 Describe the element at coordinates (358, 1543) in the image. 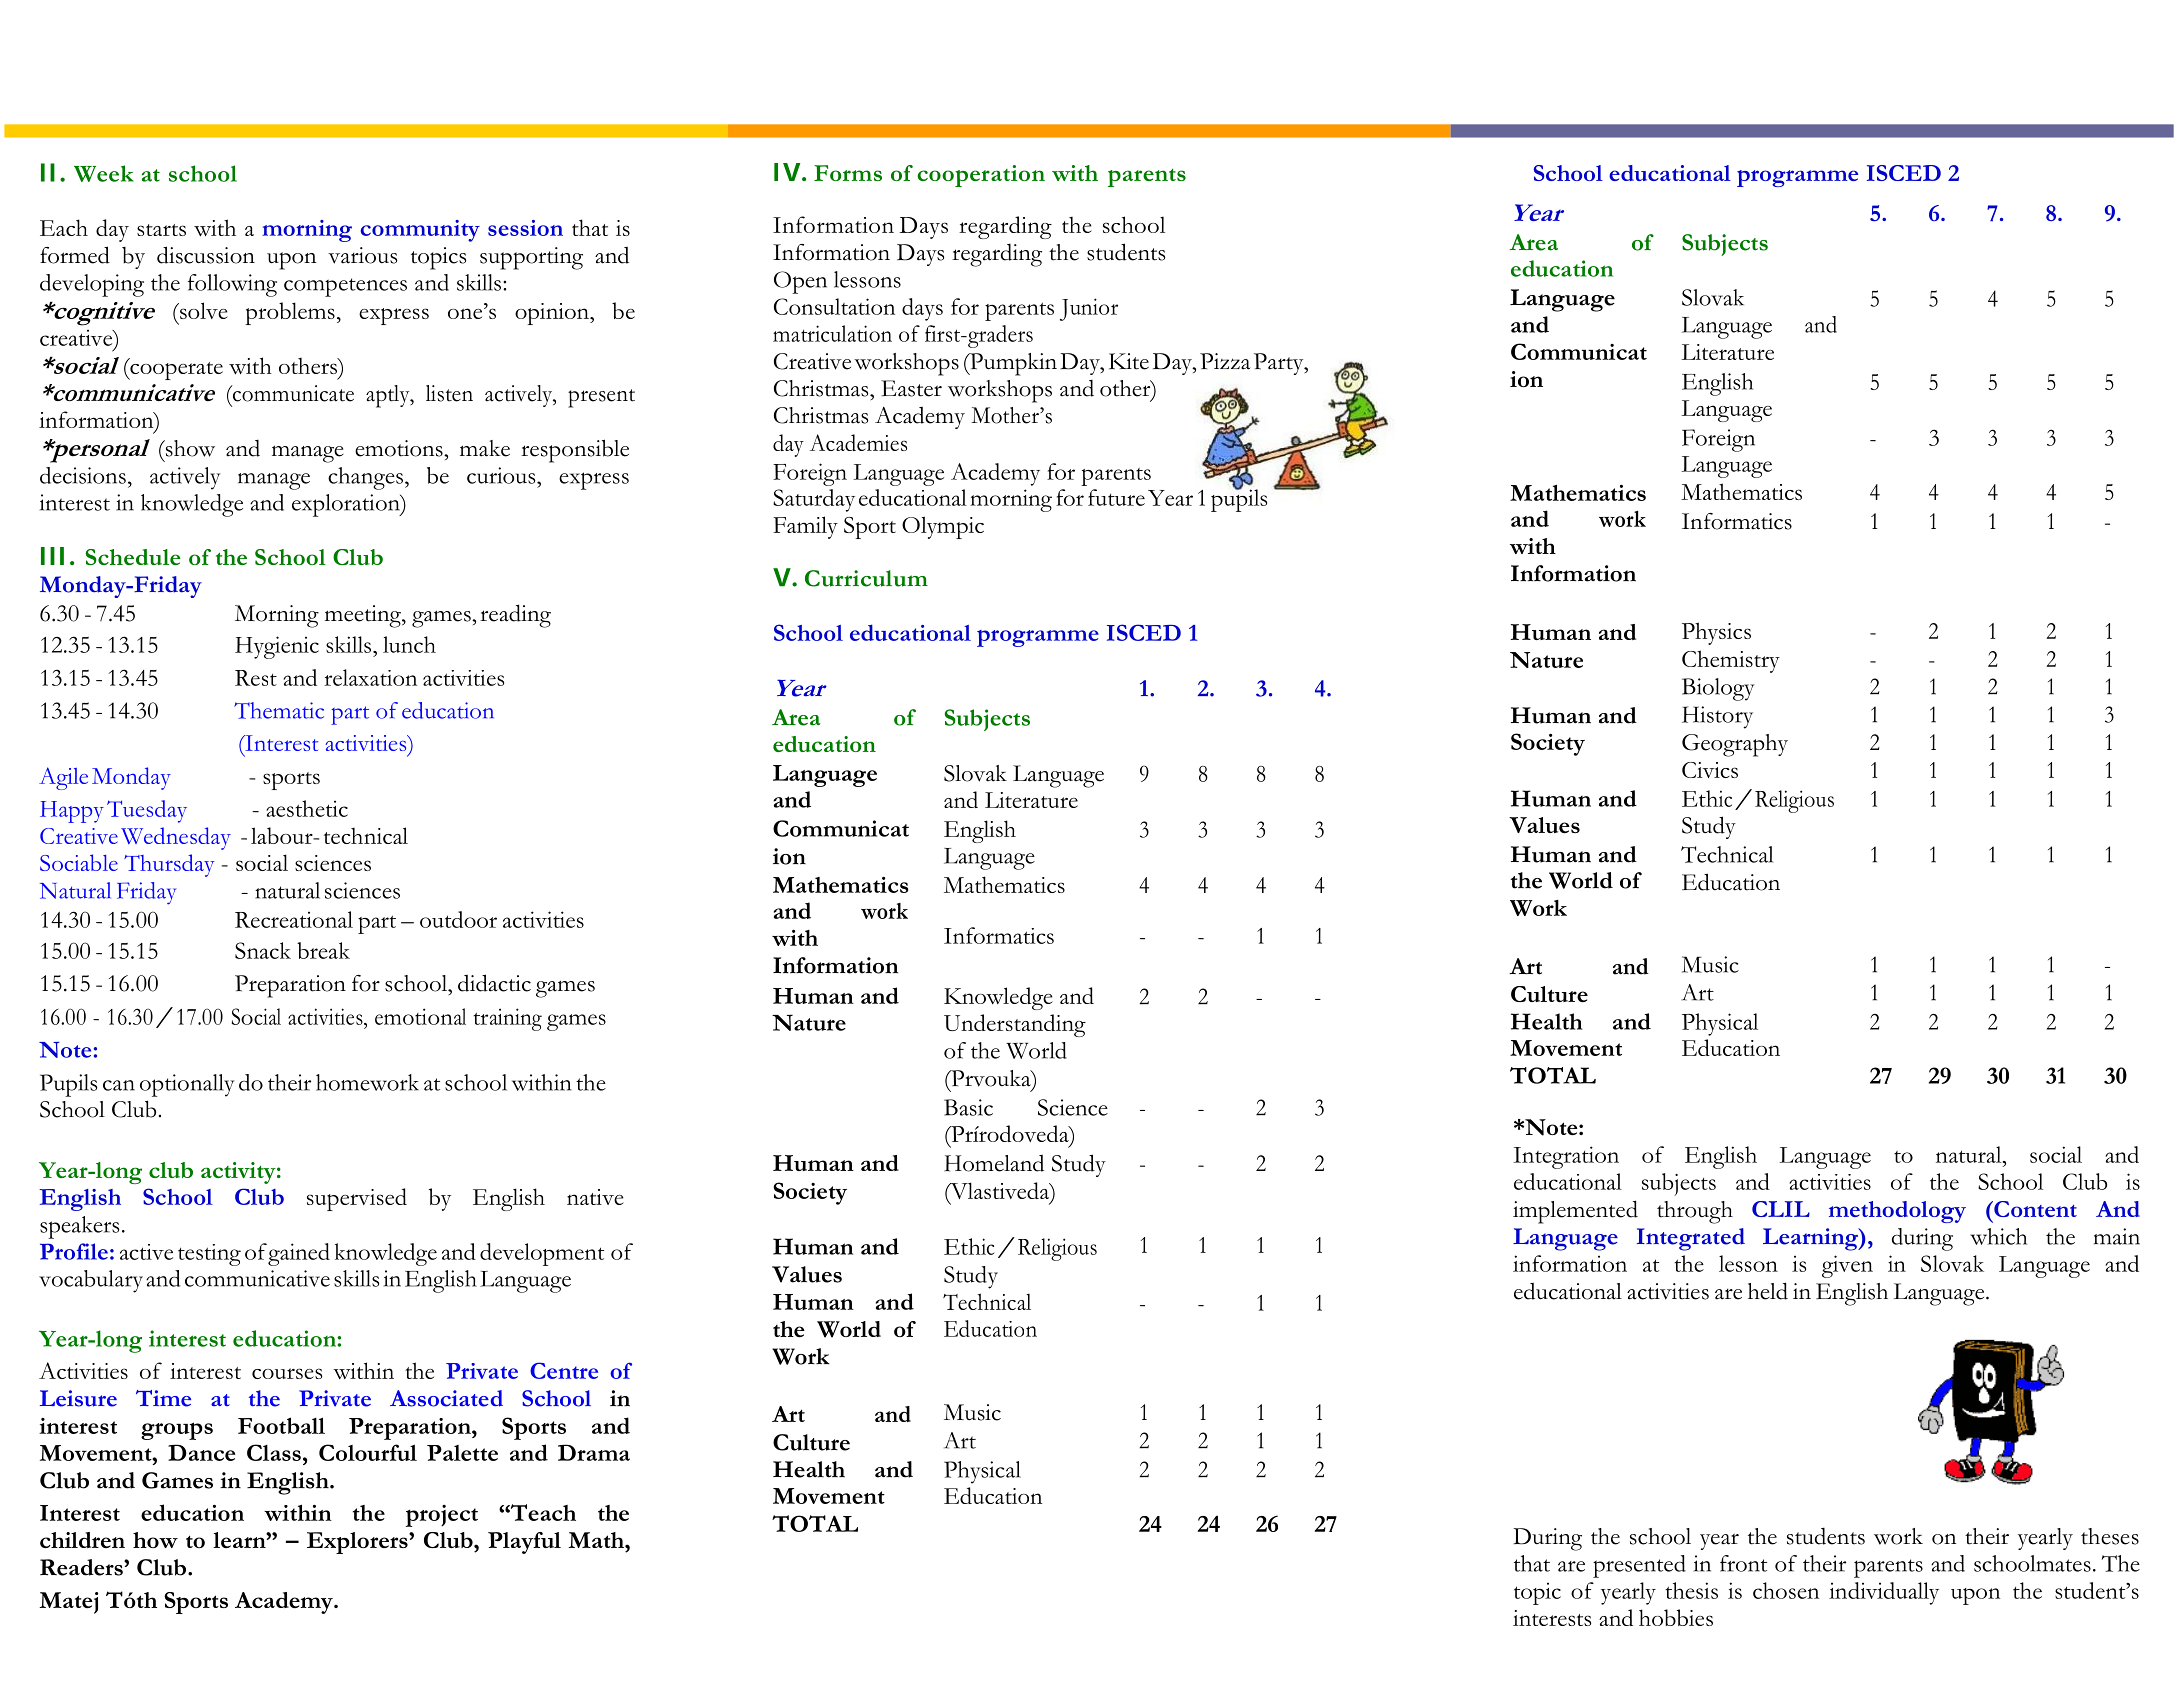

I see `Explorers` at that location.
